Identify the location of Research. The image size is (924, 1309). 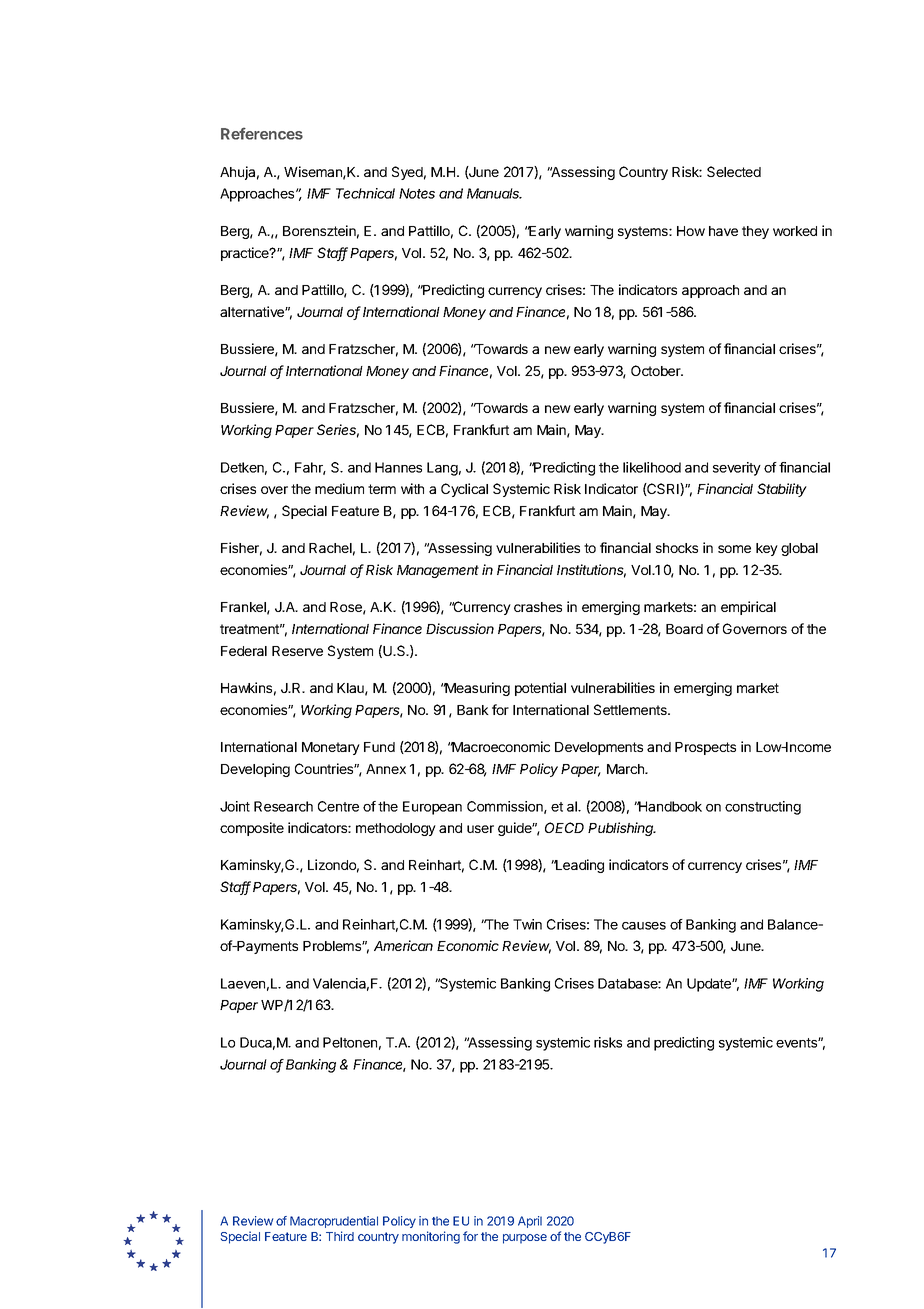
(283, 806).
